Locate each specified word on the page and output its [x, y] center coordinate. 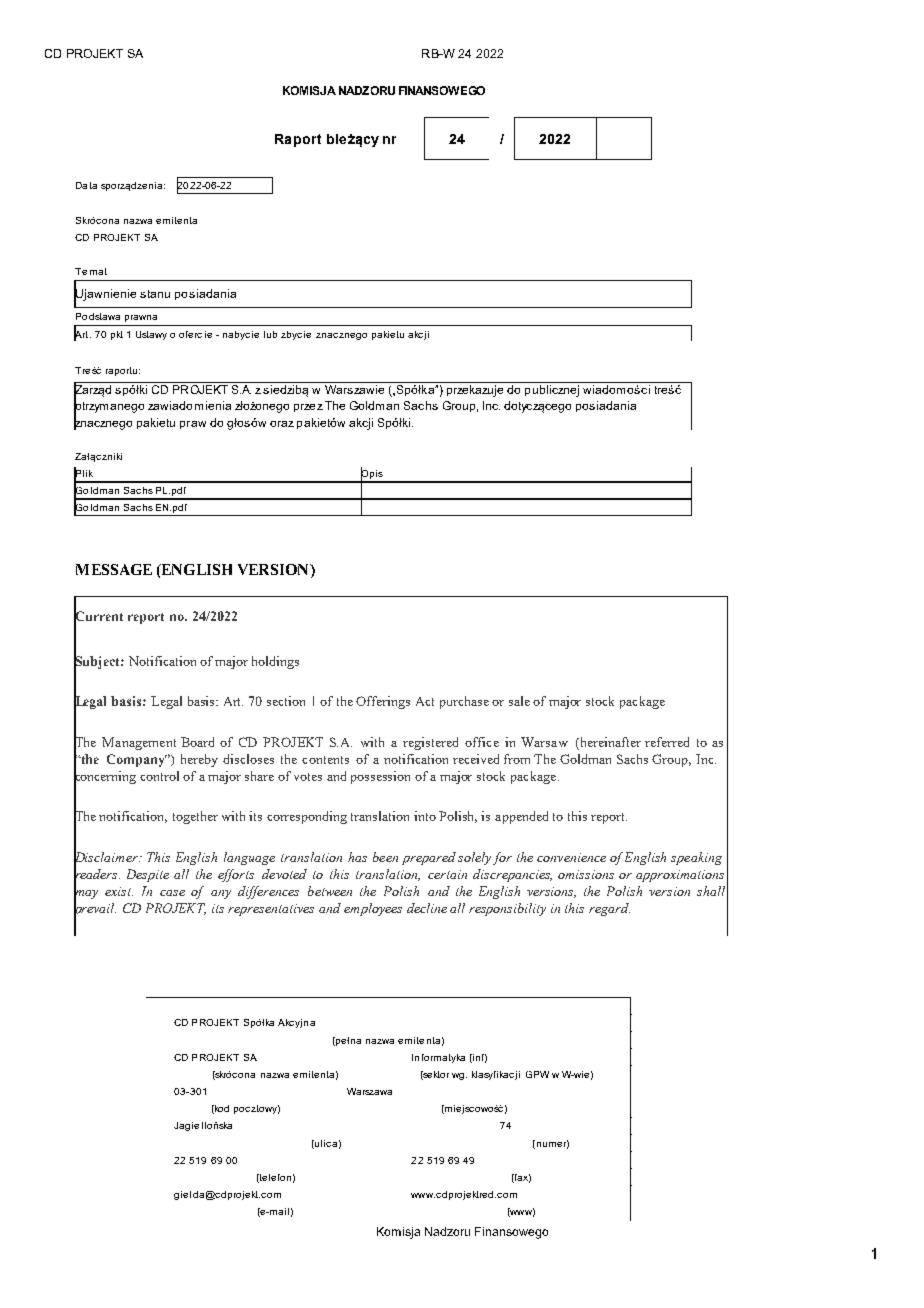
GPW [537, 1074]
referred [667, 742]
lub [270, 334]
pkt [117, 335]
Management [139, 743]
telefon [274, 1178]
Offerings [383, 702]
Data [86, 185]
